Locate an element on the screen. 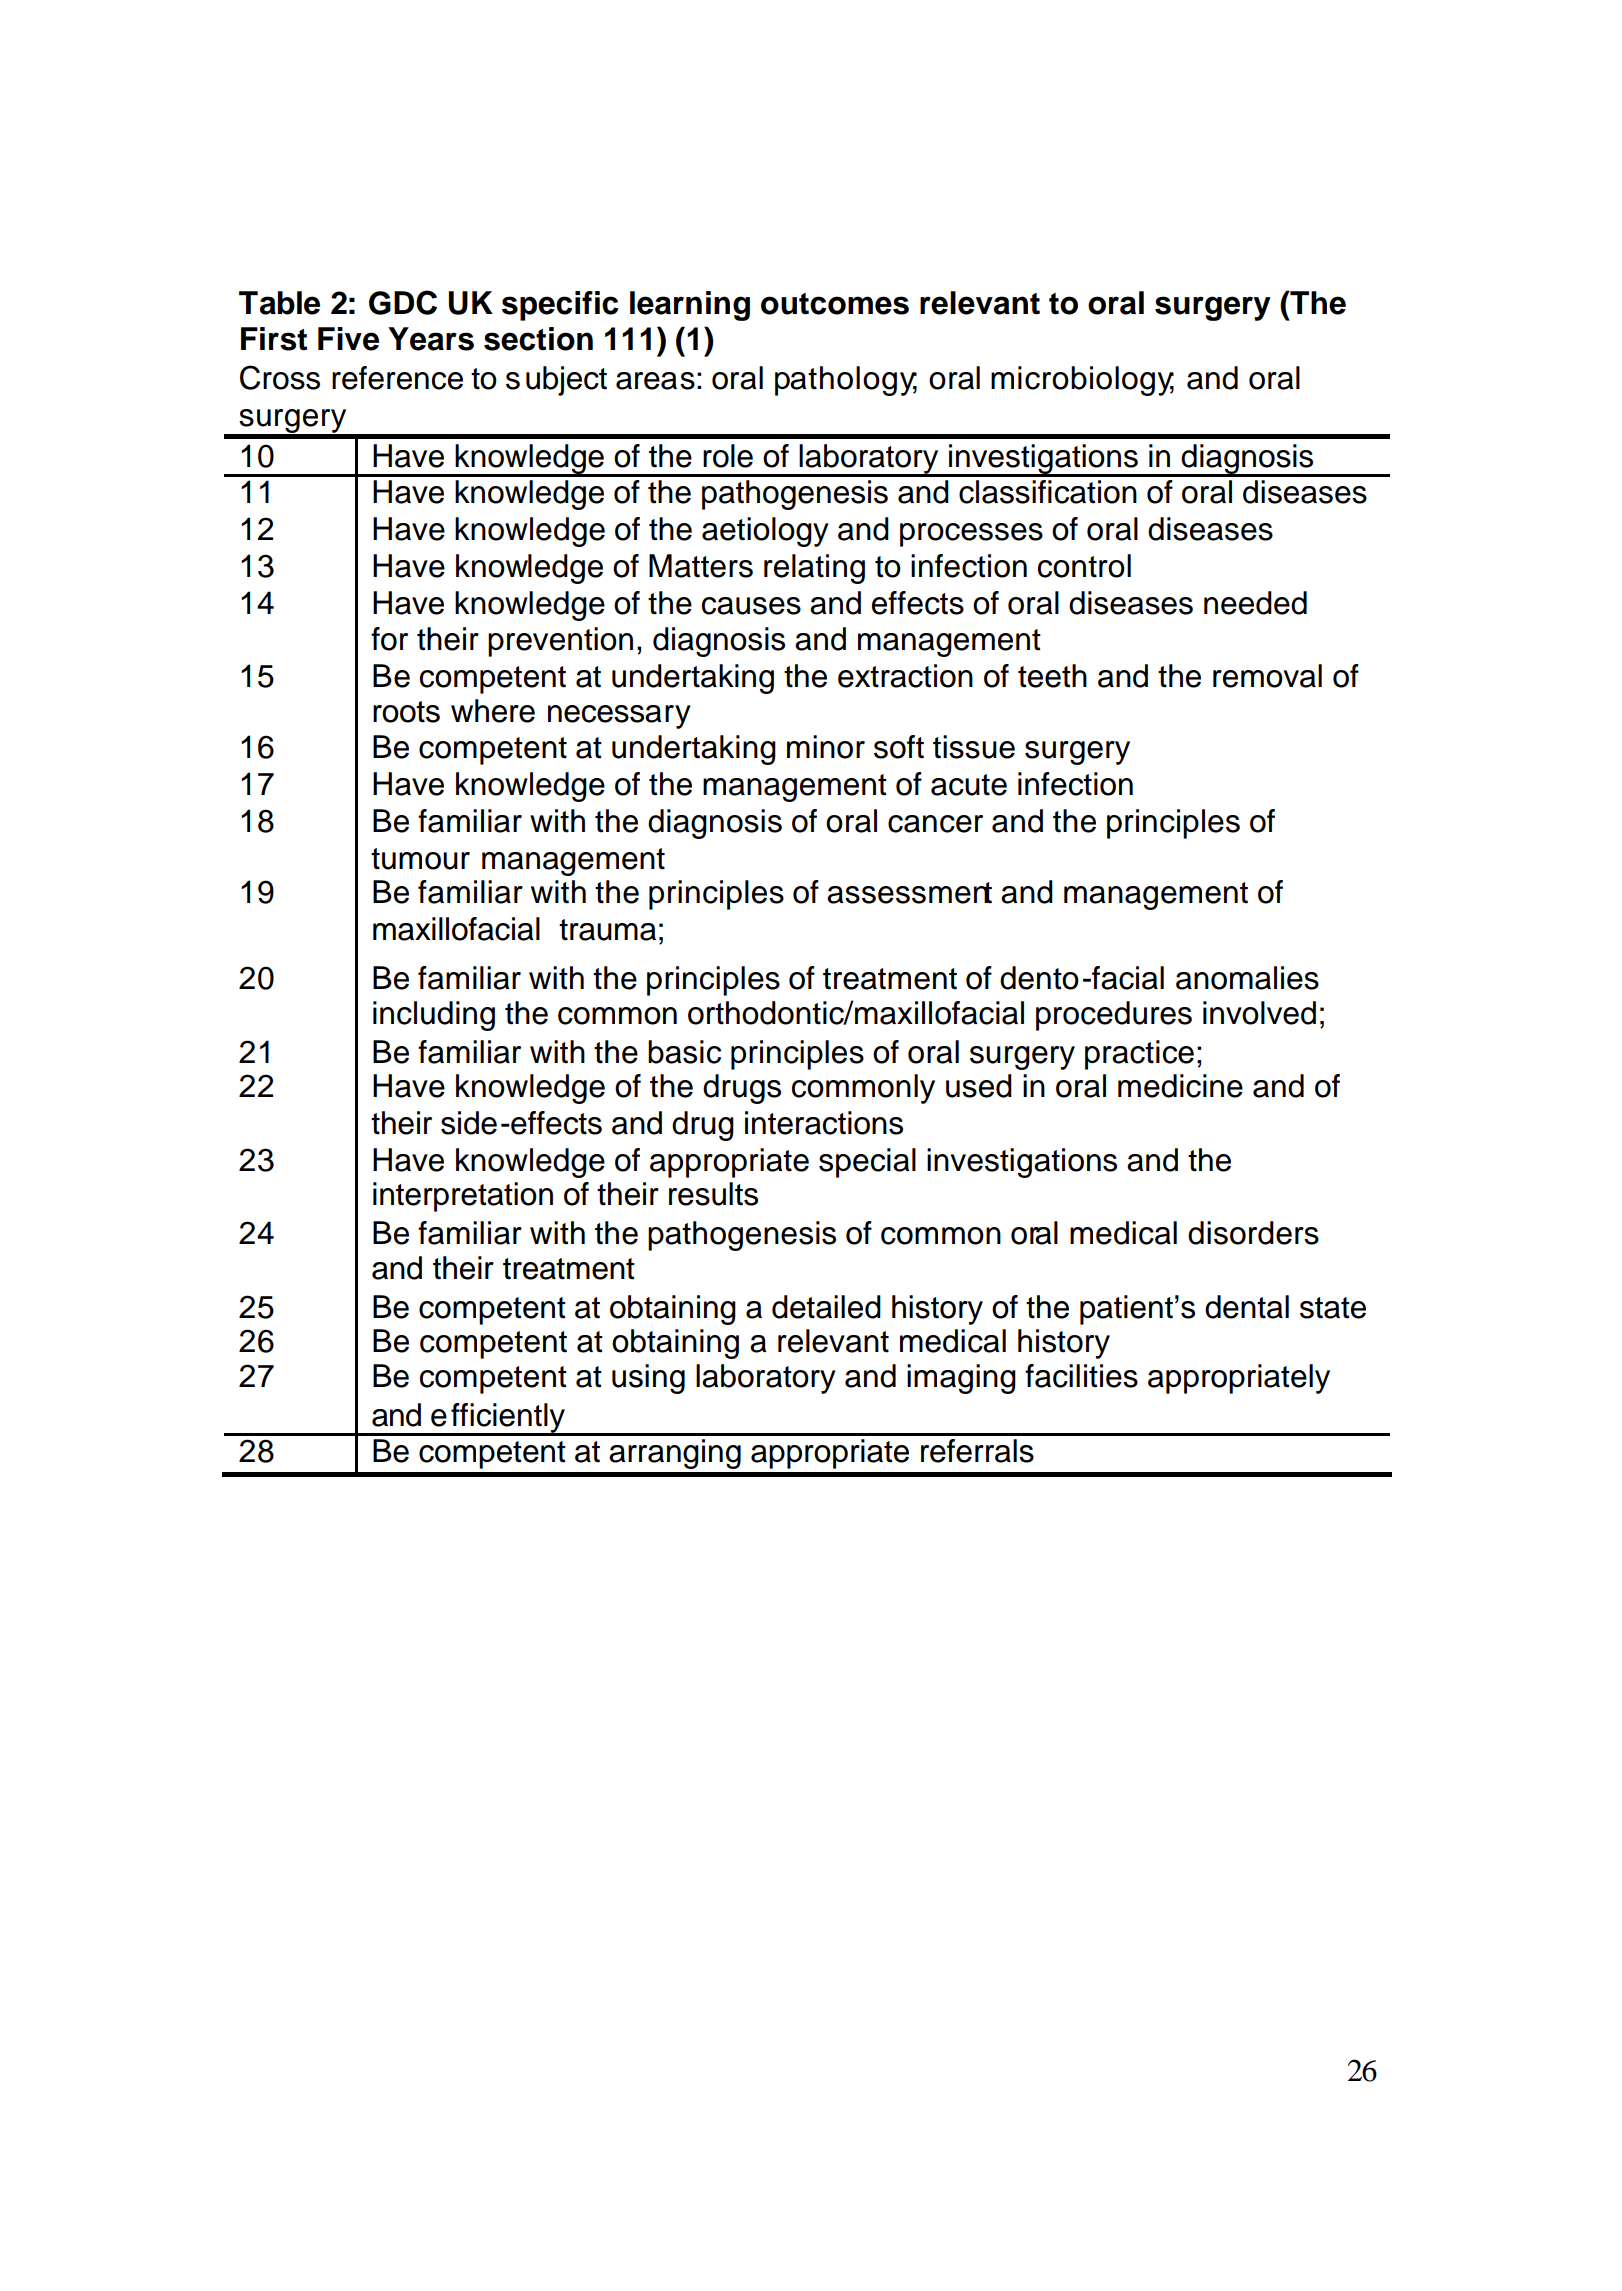 The width and height of the screenshot is (1622, 2291). tumour is located at coordinates (420, 859).
